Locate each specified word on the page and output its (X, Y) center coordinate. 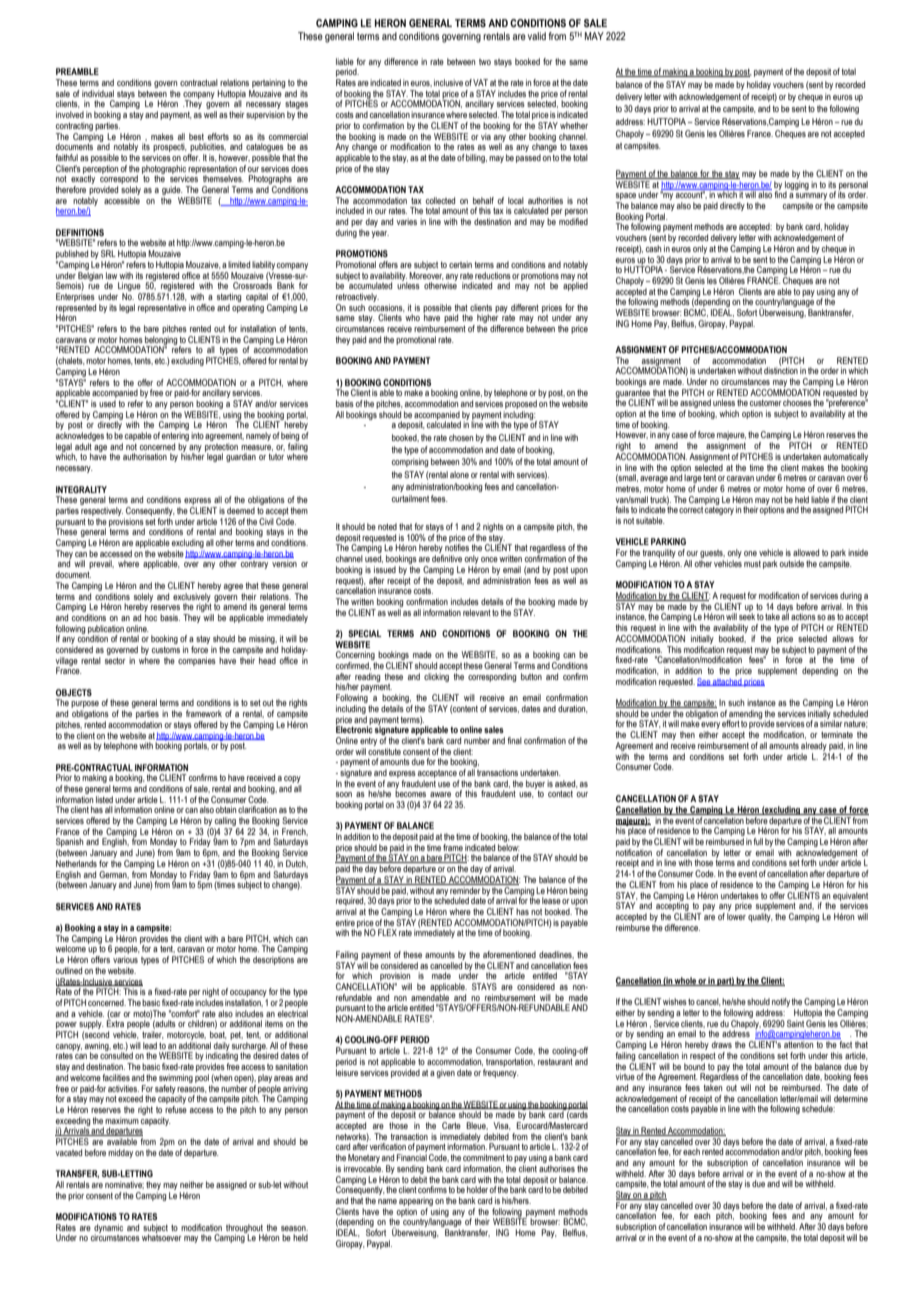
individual (98, 93)
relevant (477, 612)
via (486, 136)
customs (166, 649)
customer (766, 402)
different (525, 307)
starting (229, 297)
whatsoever (162, 1236)
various (125, 959)
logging (797, 186)
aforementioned (509, 954)
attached (727, 680)
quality (760, 917)
